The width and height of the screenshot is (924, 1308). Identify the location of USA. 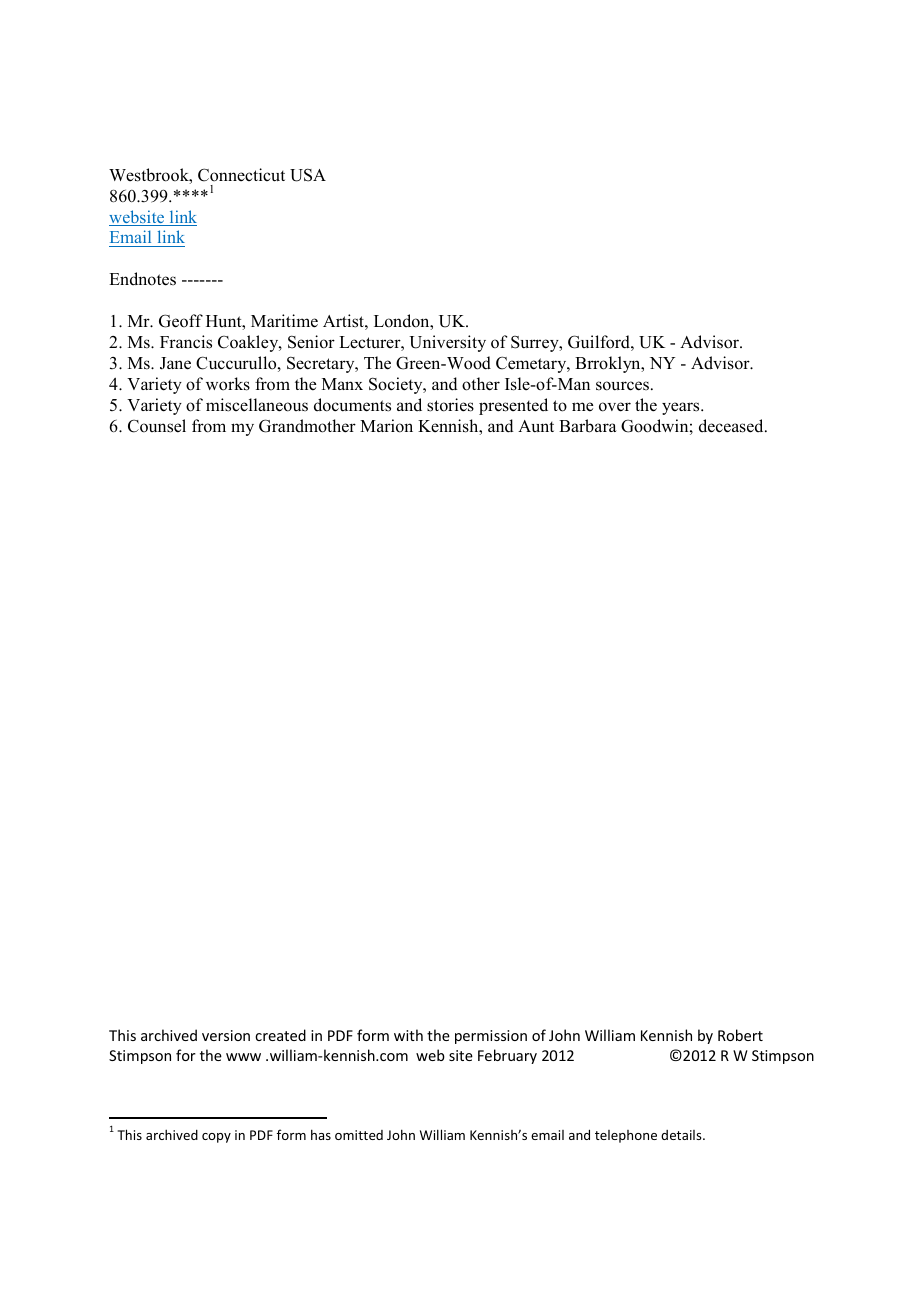
(308, 175).
